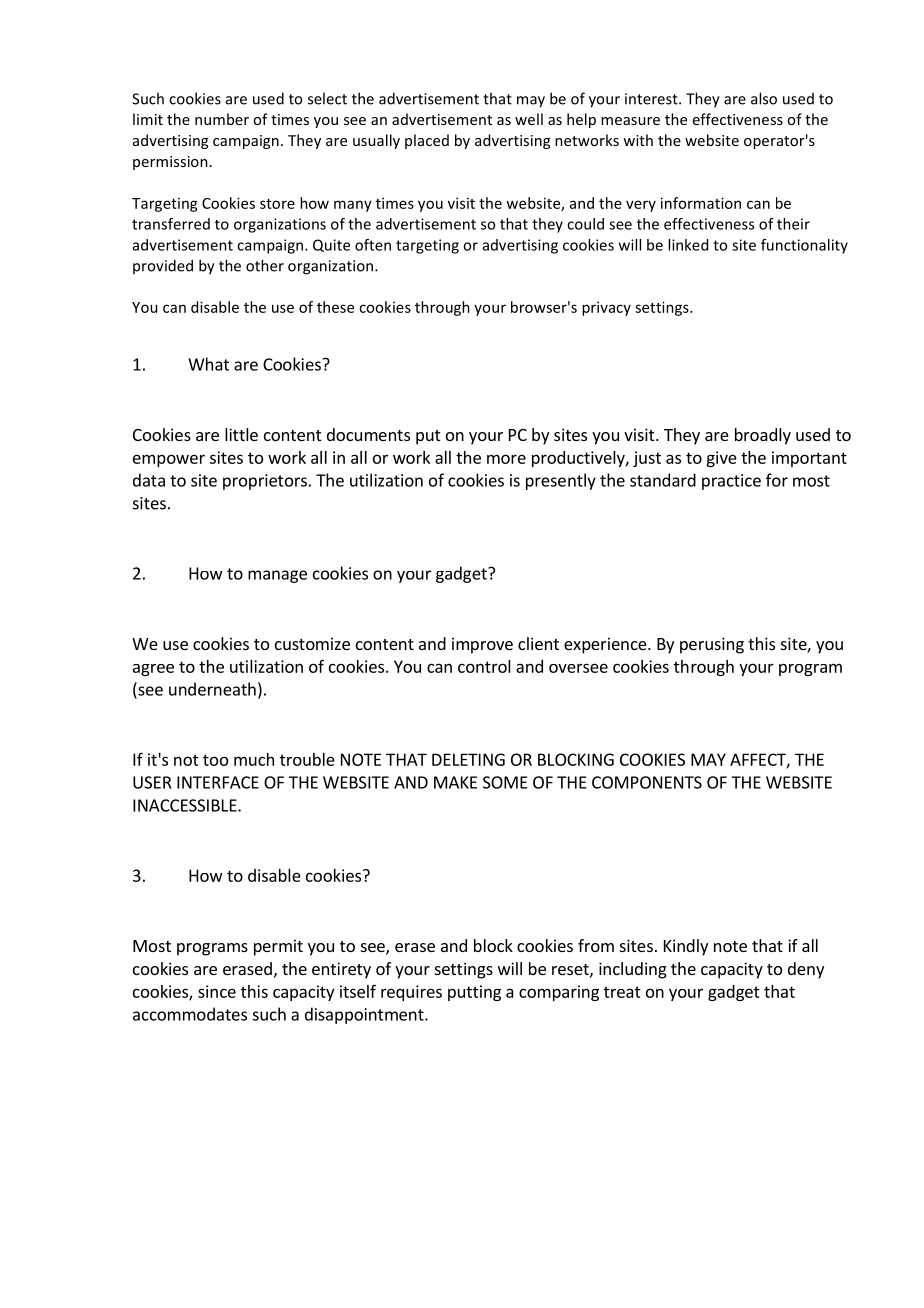  Describe the element at coordinates (686, 947) in the document. I see `Kindly` at that location.
